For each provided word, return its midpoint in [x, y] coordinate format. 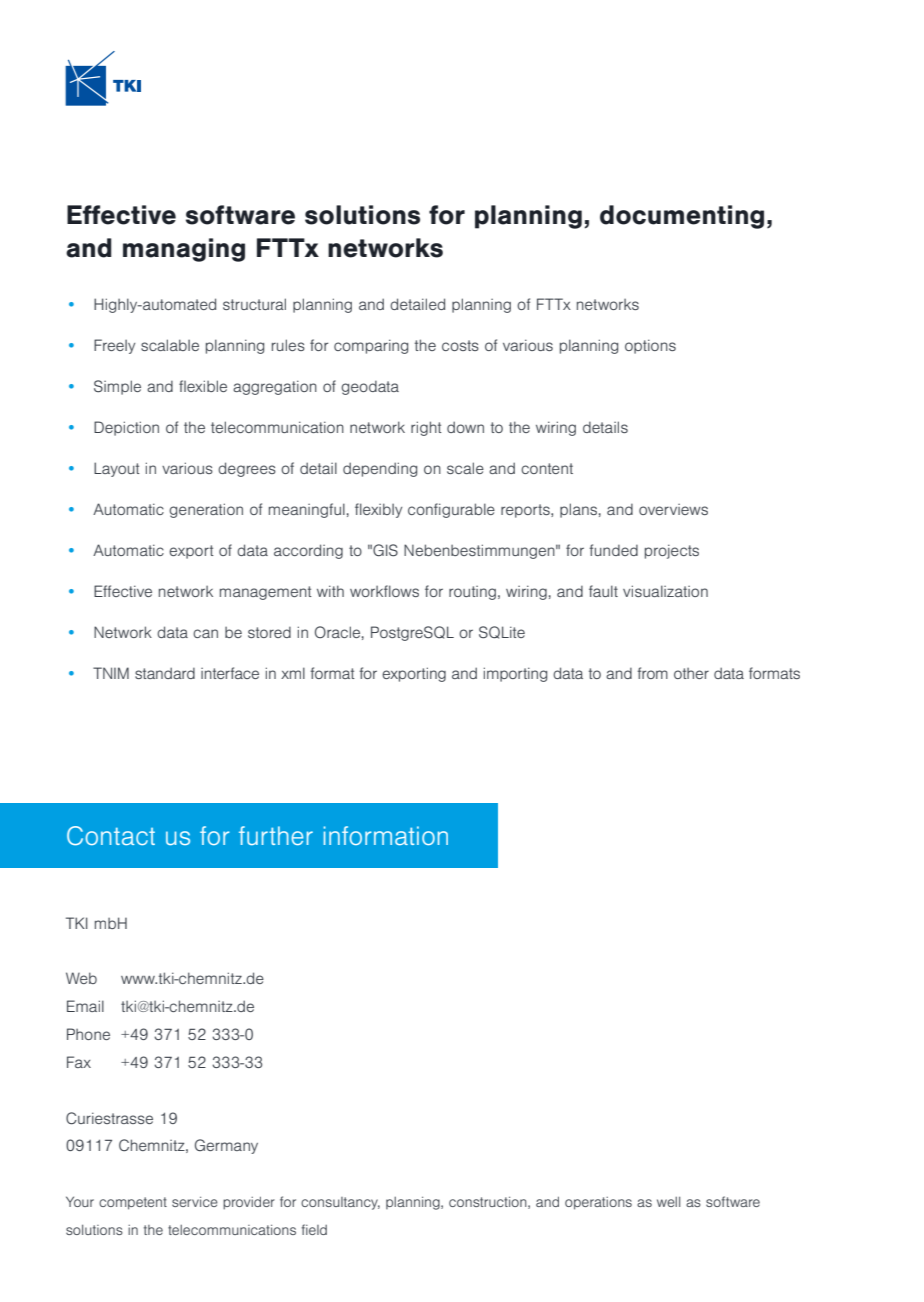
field [314, 1229]
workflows [384, 591]
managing [184, 250]
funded [613, 550]
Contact [111, 836]
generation [206, 510]
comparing [371, 346]
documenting [682, 217]
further [276, 835]
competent [133, 1203]
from [652, 673]
